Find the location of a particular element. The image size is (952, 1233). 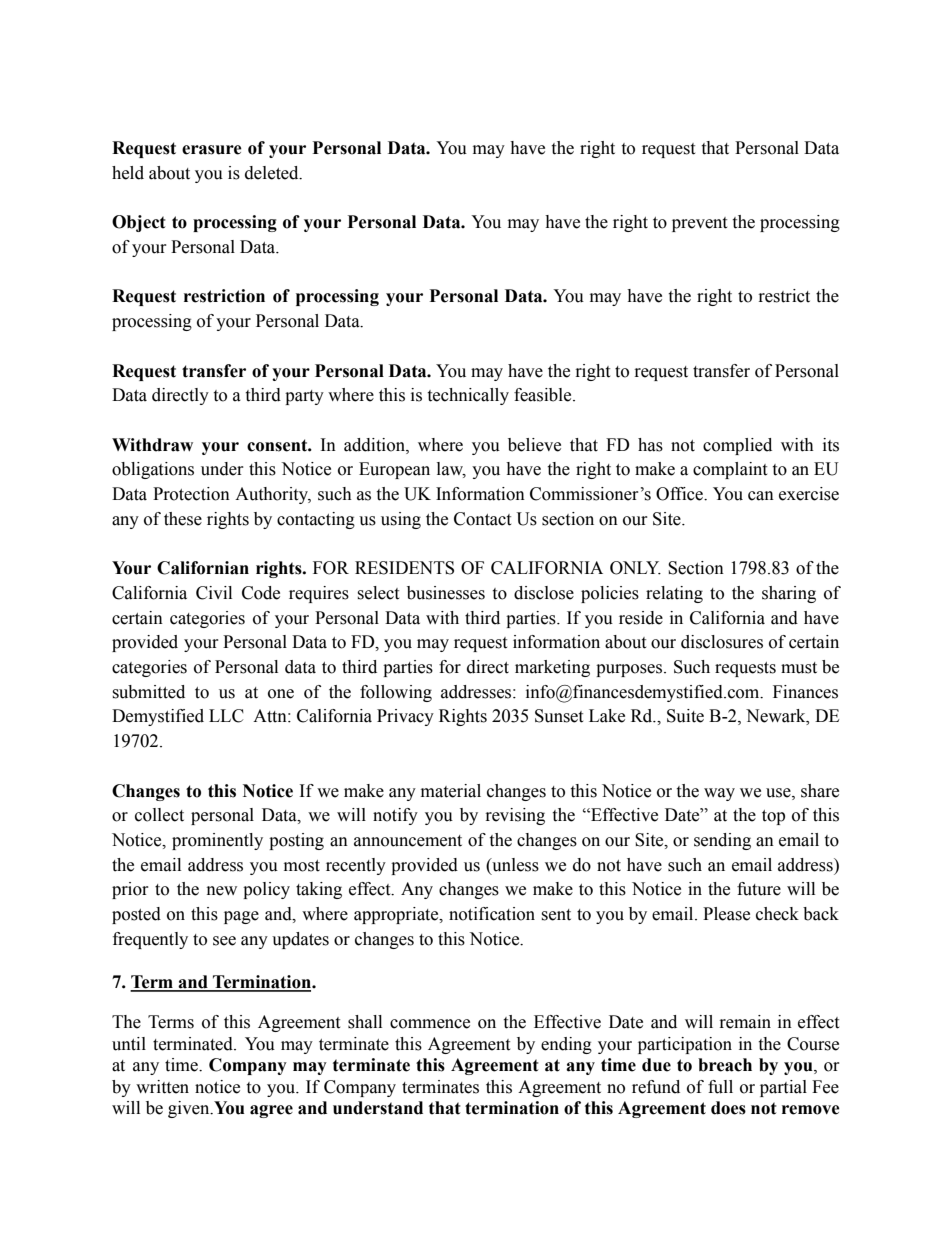

material is located at coordinates (451, 791).
